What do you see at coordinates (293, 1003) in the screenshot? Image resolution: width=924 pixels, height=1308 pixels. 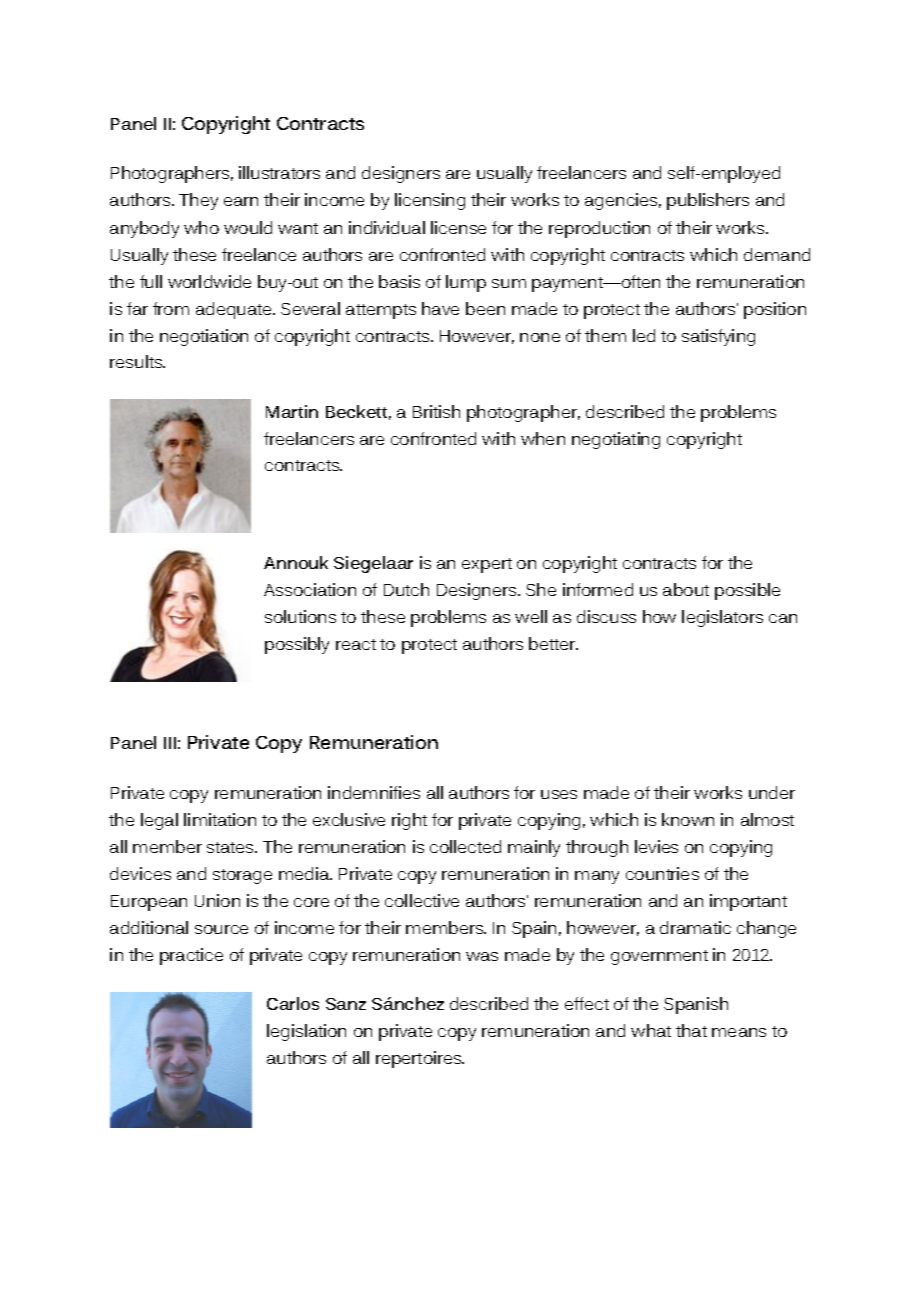 I see `Carlos` at bounding box center [293, 1003].
